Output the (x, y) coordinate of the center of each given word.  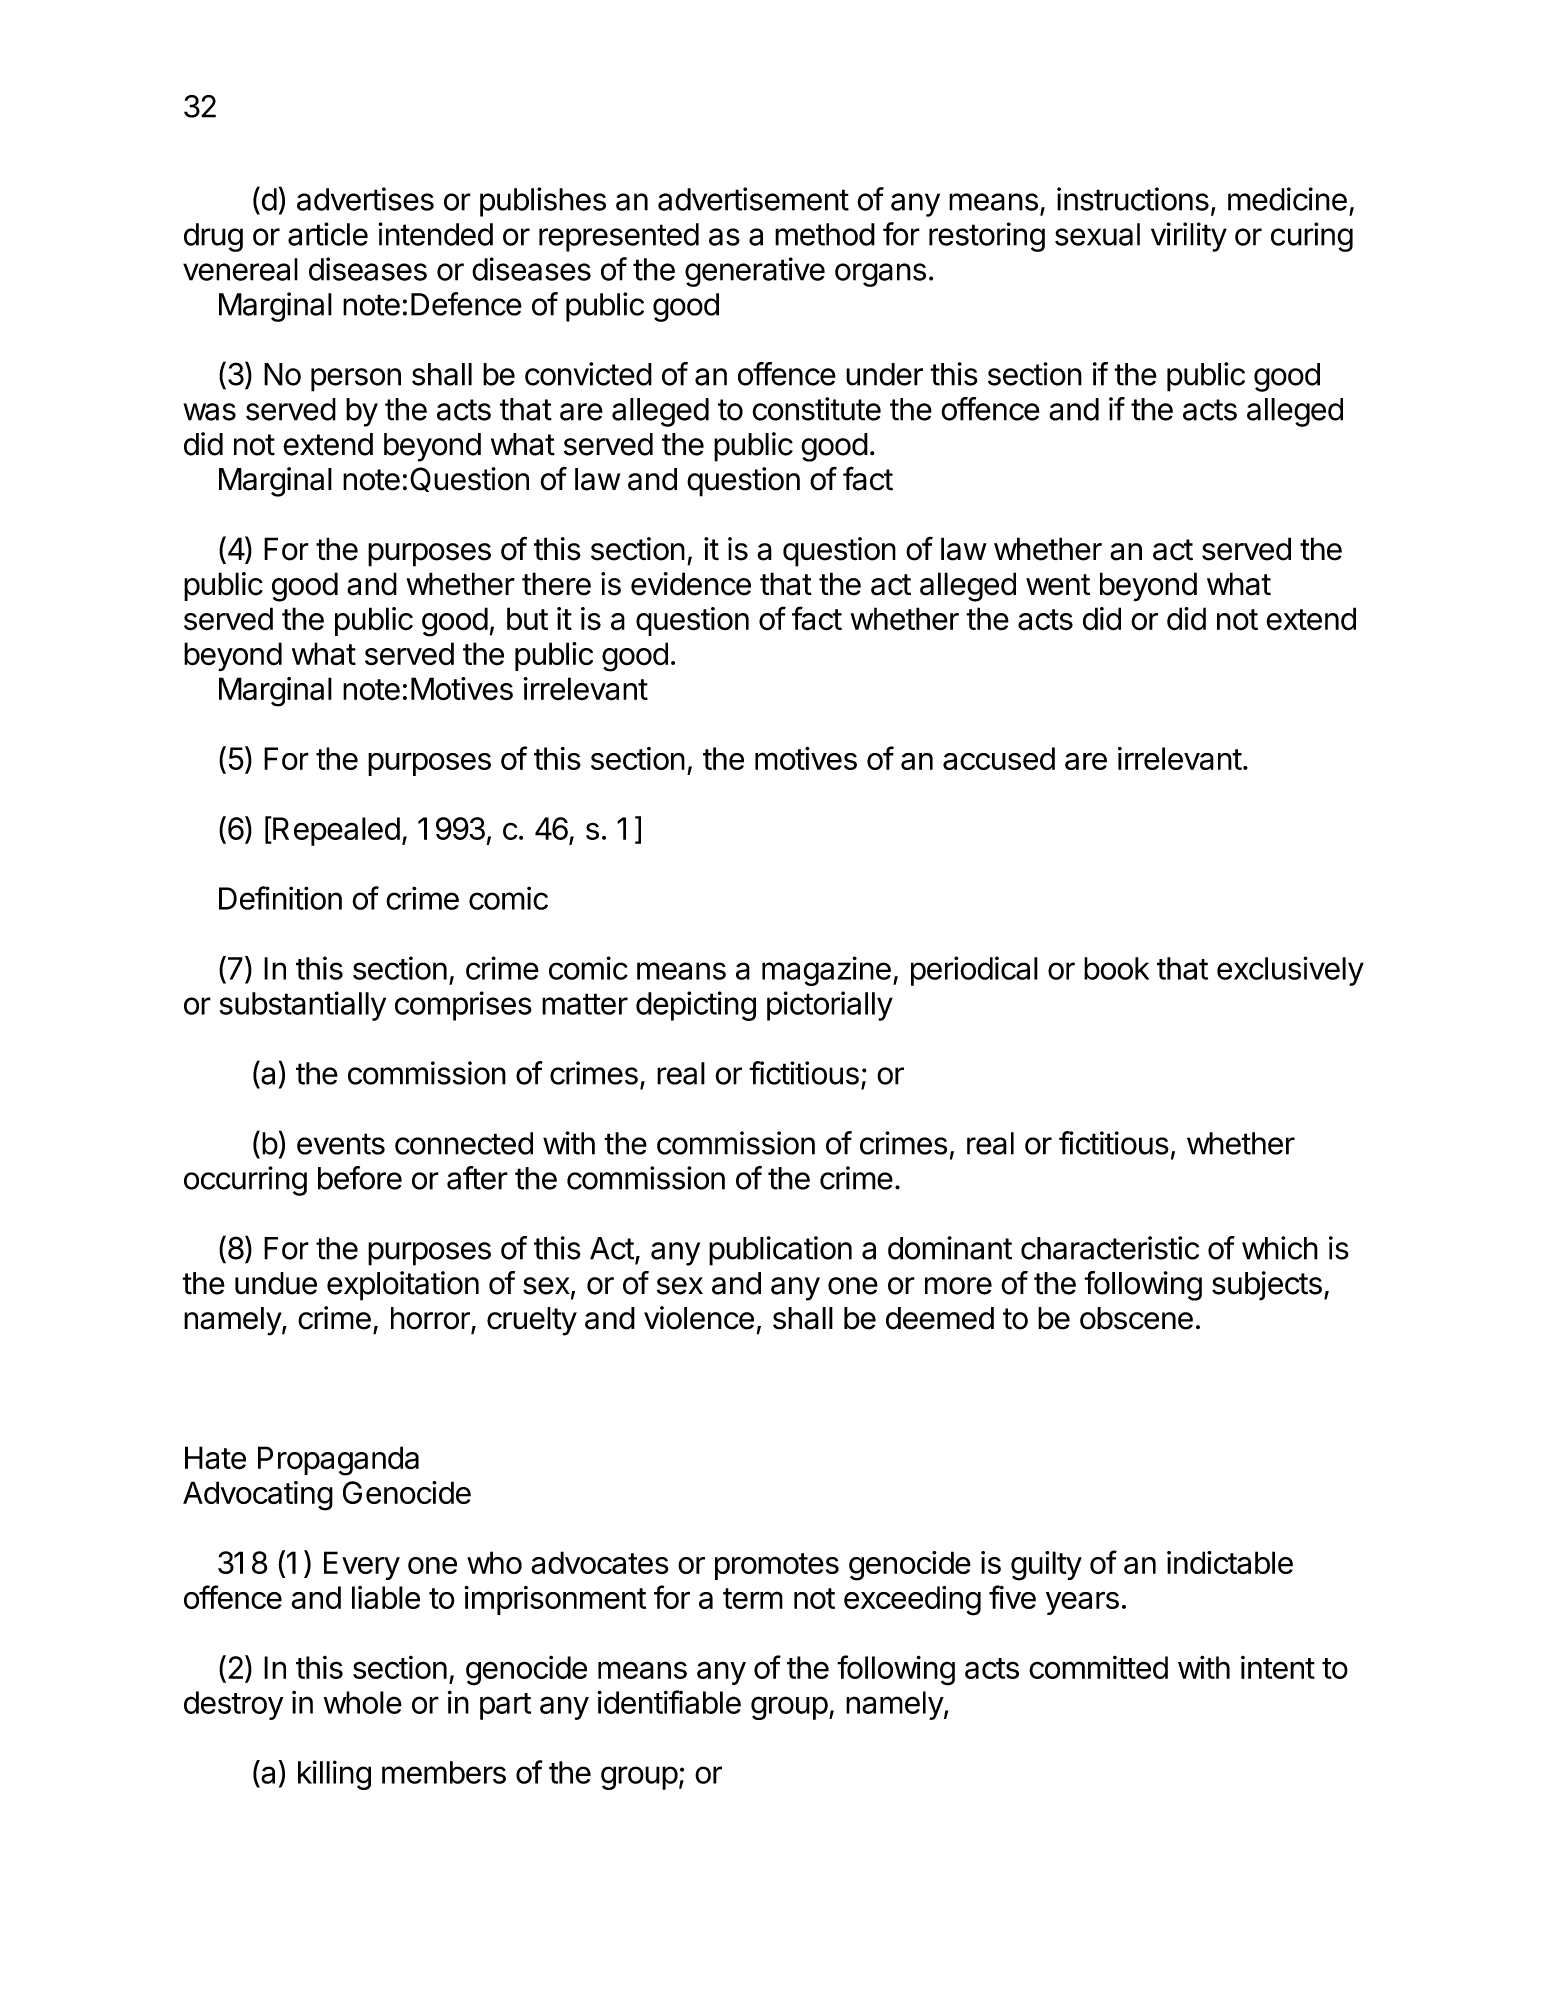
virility (1189, 237)
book (1116, 968)
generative (755, 272)
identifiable (669, 1702)
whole (363, 1702)
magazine (826, 971)
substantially (302, 1006)
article (328, 234)
